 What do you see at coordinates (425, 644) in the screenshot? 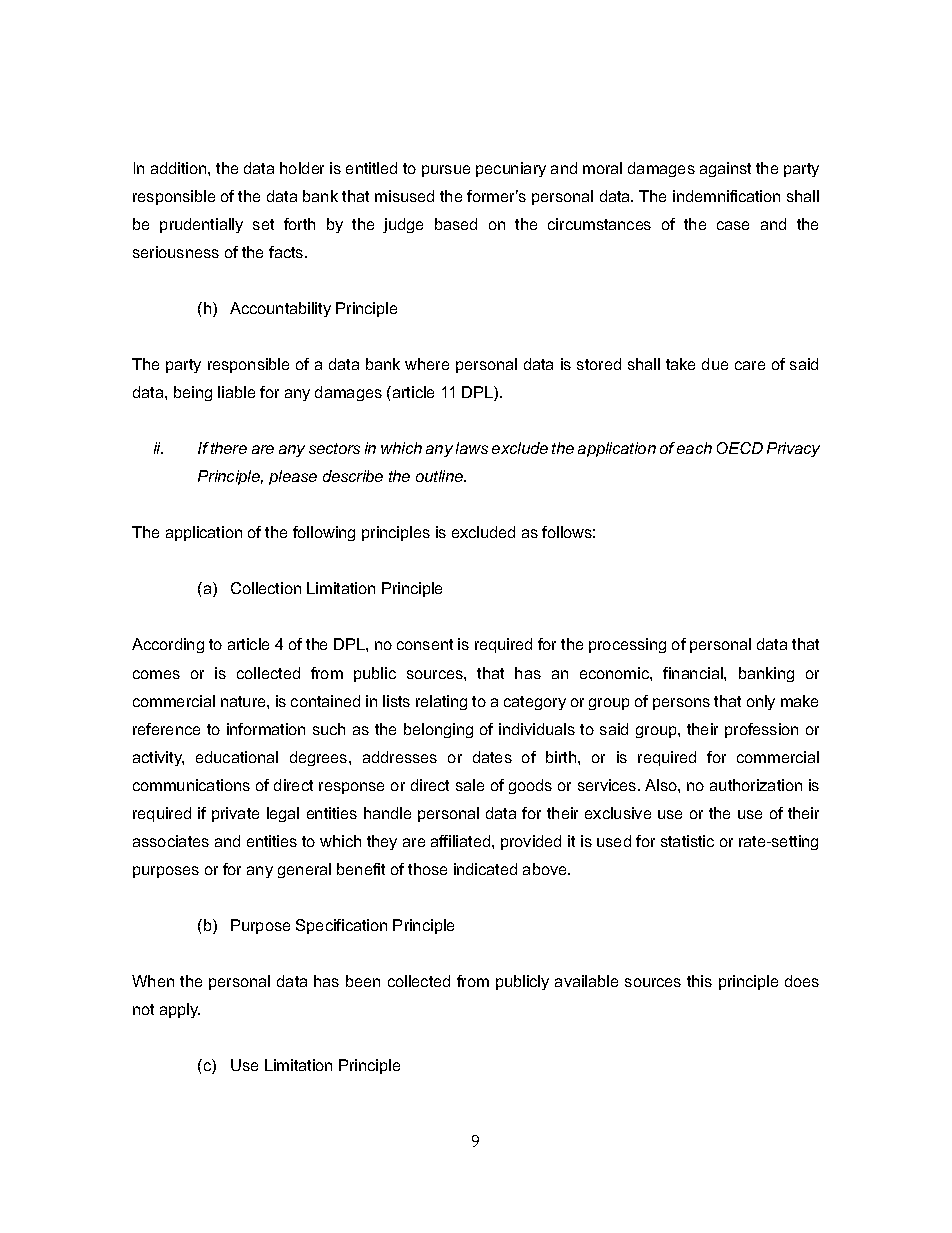
I see `consent` at bounding box center [425, 644].
